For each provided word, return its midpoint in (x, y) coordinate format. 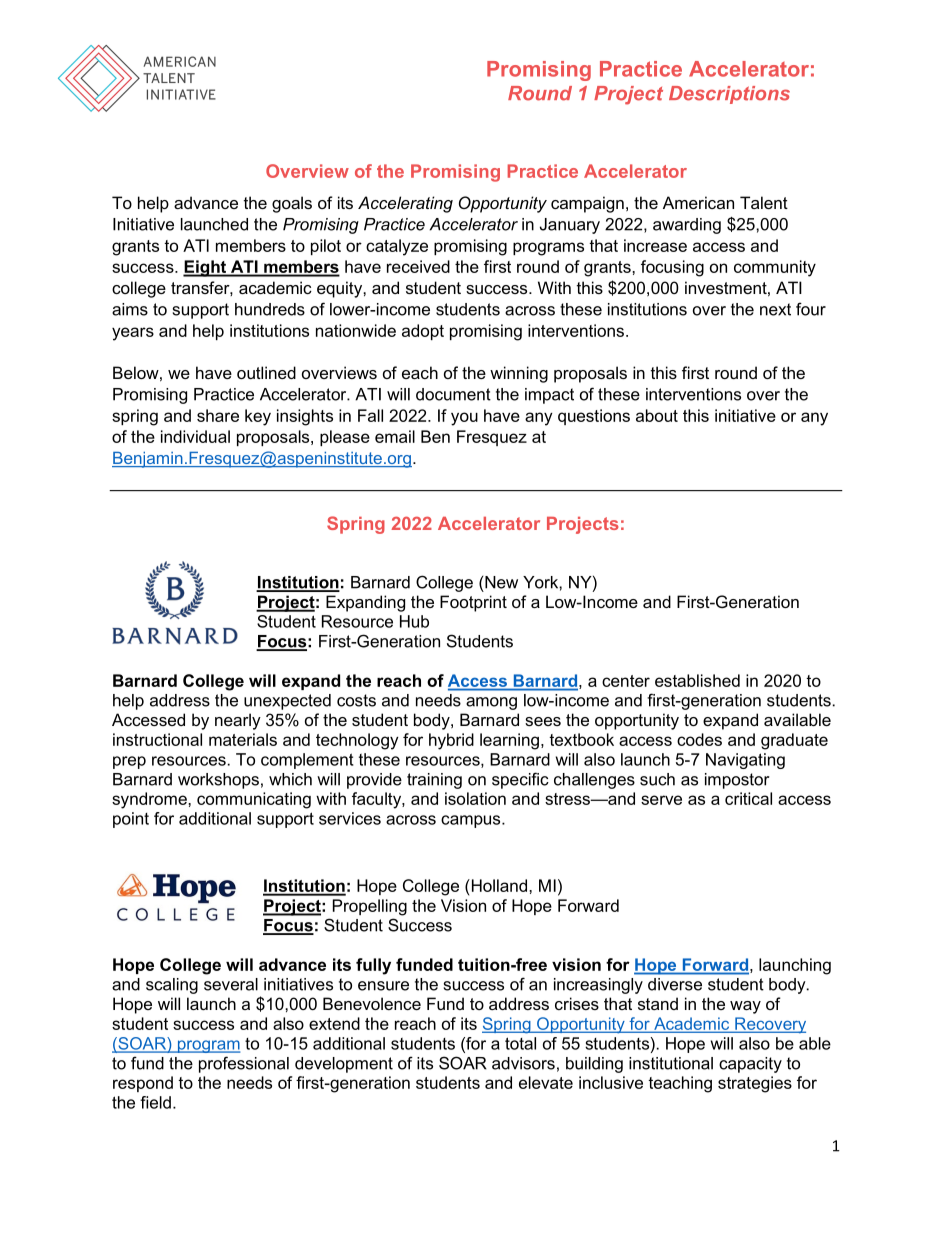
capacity (750, 1065)
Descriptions (729, 95)
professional (244, 1064)
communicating (254, 800)
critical (748, 798)
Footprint (473, 603)
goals (292, 204)
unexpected (287, 702)
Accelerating (405, 204)
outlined (266, 372)
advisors (523, 1063)
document (453, 394)
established (697, 680)
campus (472, 821)
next (775, 309)
